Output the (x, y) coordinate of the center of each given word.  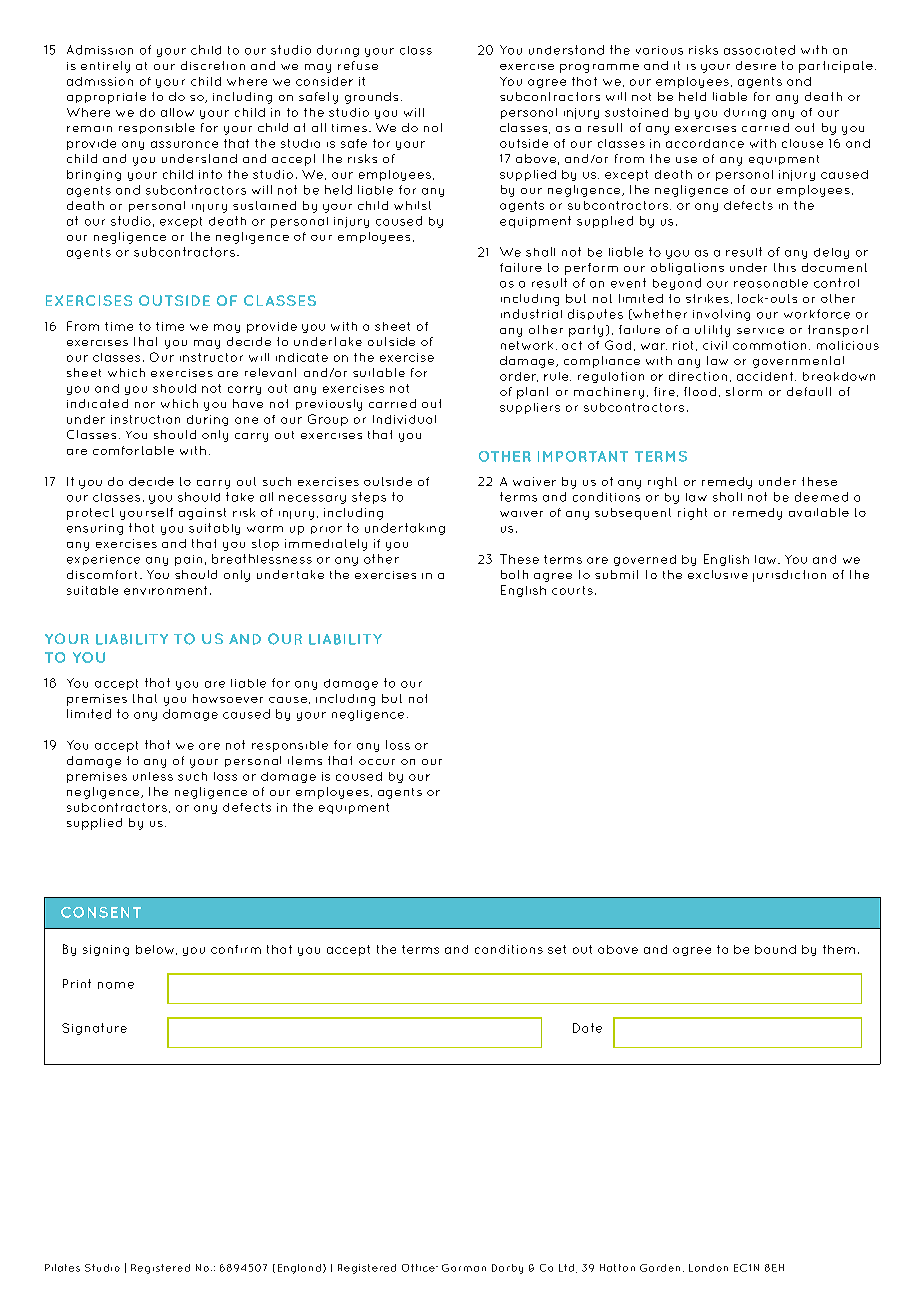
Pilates (62, 1268)
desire (756, 65)
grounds (371, 98)
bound (775, 949)
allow (177, 112)
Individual (404, 419)
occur (377, 762)
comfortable (133, 450)
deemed (821, 497)
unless (153, 776)
